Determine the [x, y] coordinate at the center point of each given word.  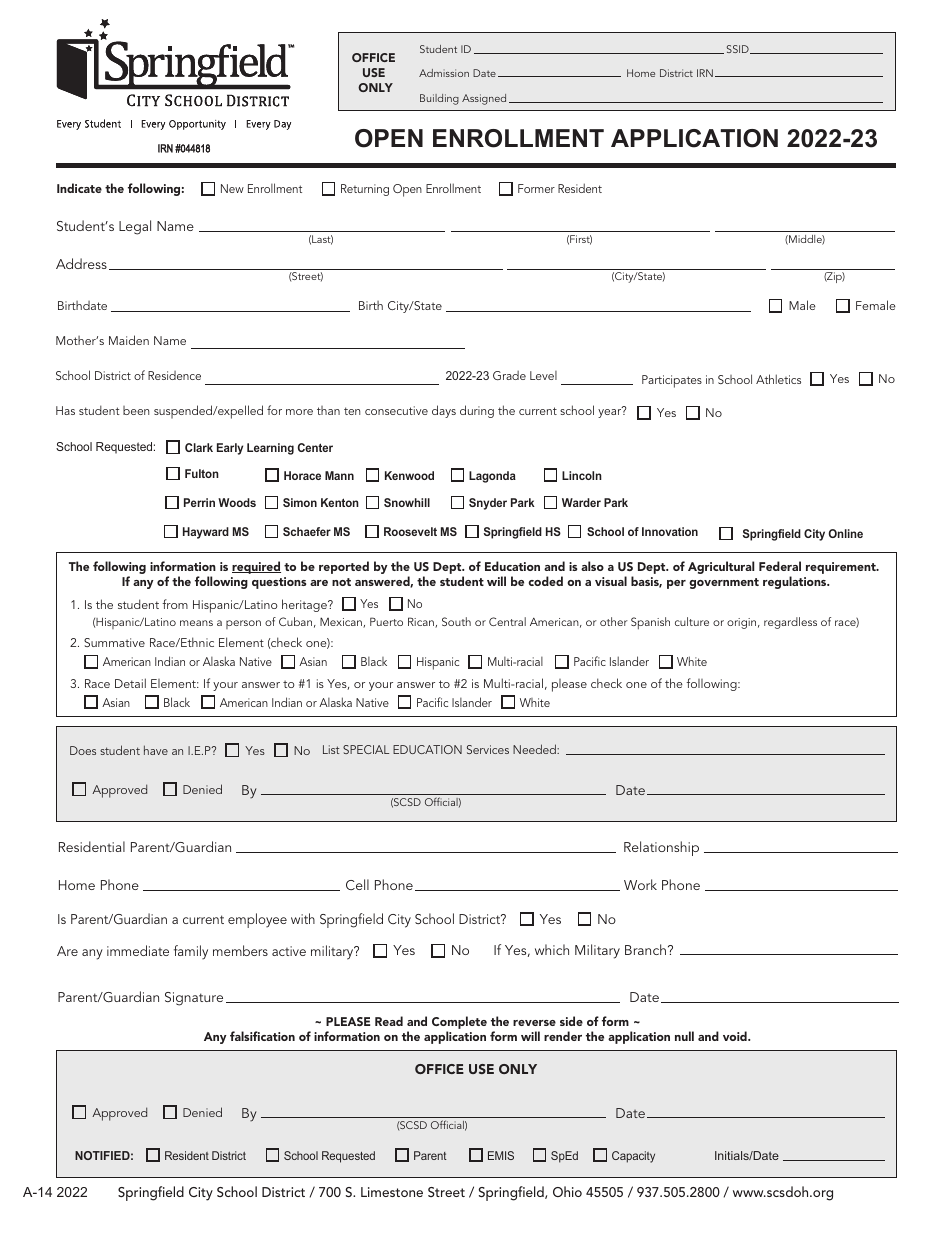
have [156, 750]
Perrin [199, 502]
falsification [262, 1036]
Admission [444, 73]
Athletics [778, 379]
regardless [790, 623]
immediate [138, 950]
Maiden [129, 340]
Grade [509, 375]
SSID [739, 49]
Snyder [488, 504]
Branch [645, 949]
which [552, 949]
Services [488, 749]
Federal [780, 566]
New [232, 188]
